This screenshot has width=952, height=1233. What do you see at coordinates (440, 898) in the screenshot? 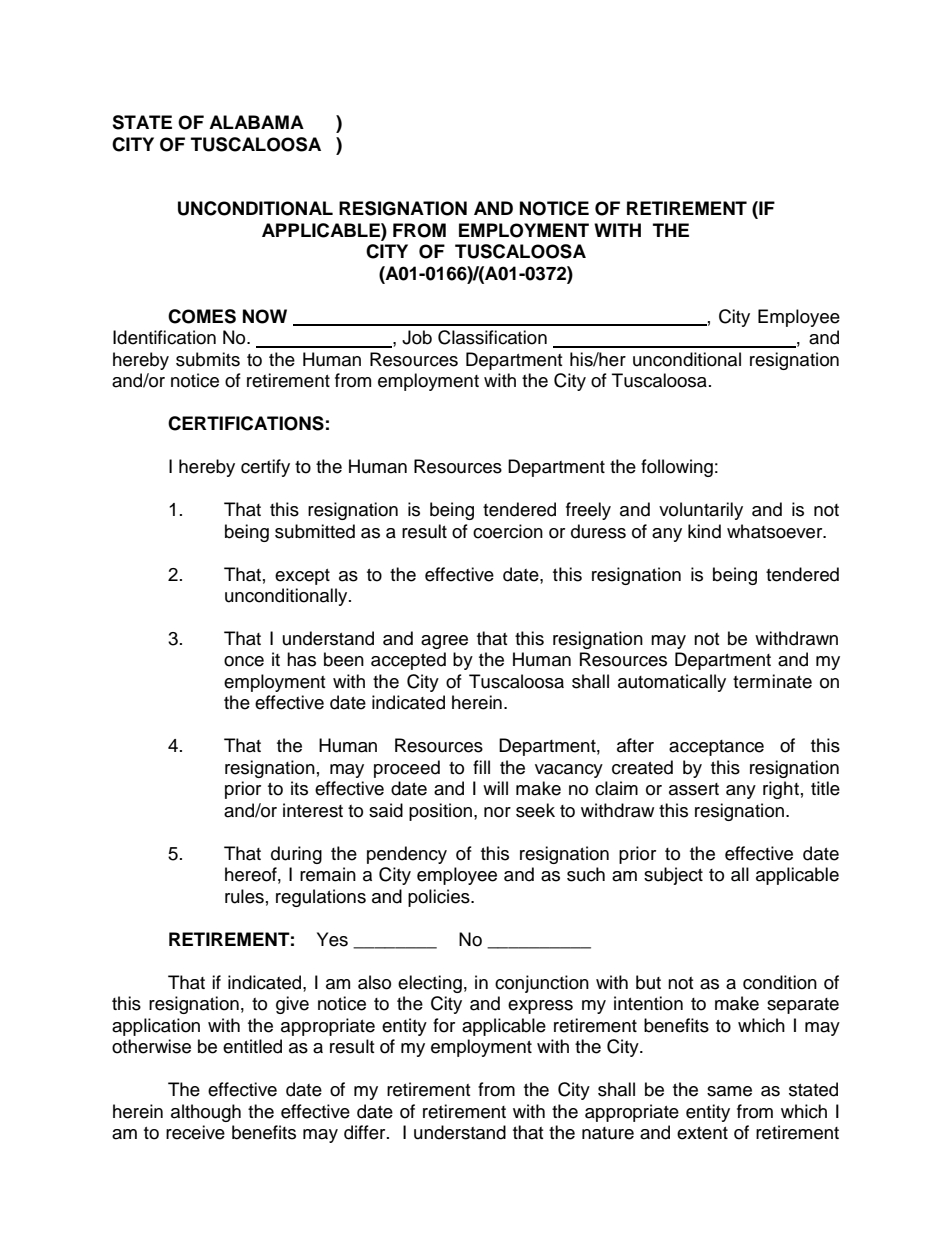
I see `policies` at bounding box center [440, 898].
